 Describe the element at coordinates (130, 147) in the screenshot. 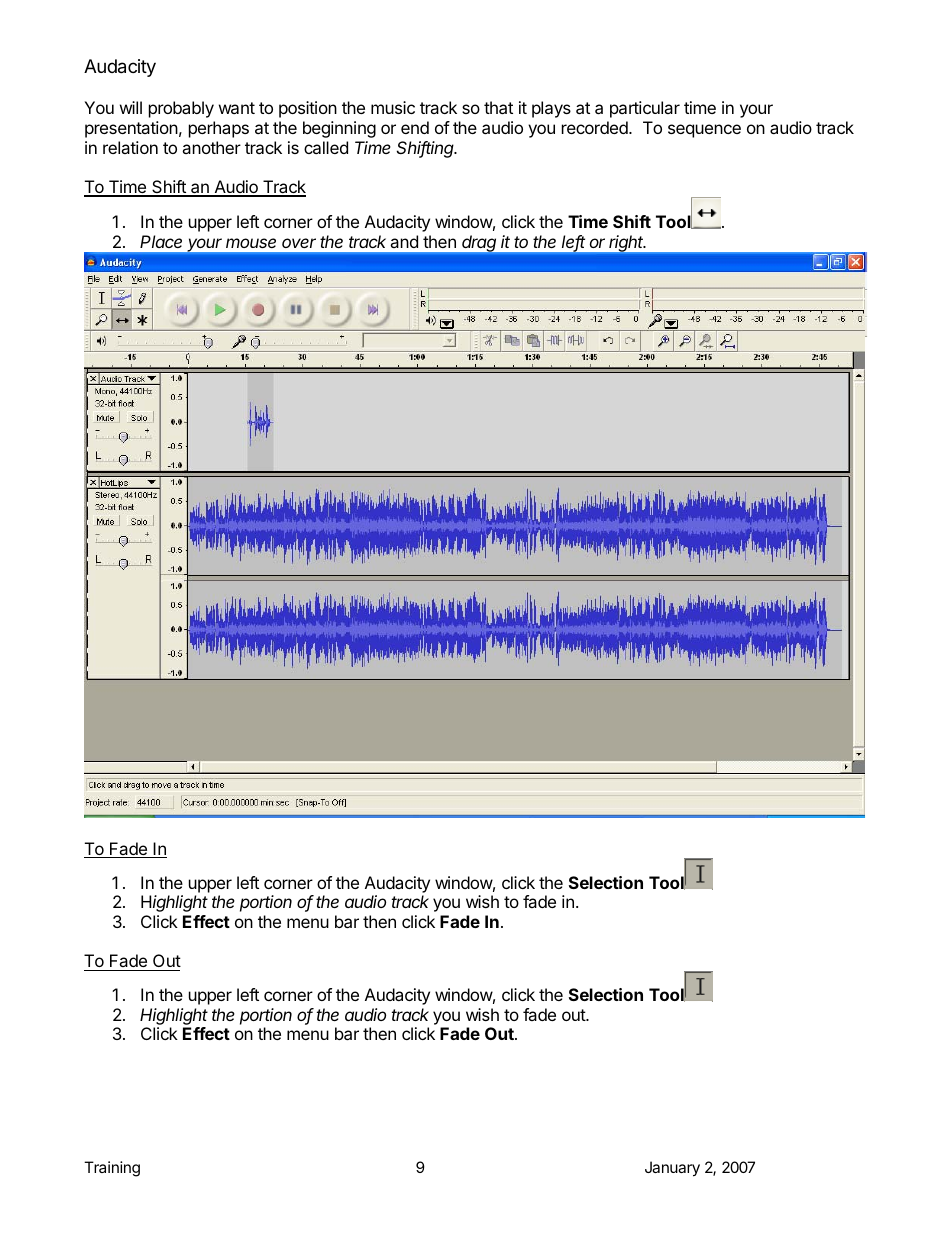

I see `relation` at that location.
